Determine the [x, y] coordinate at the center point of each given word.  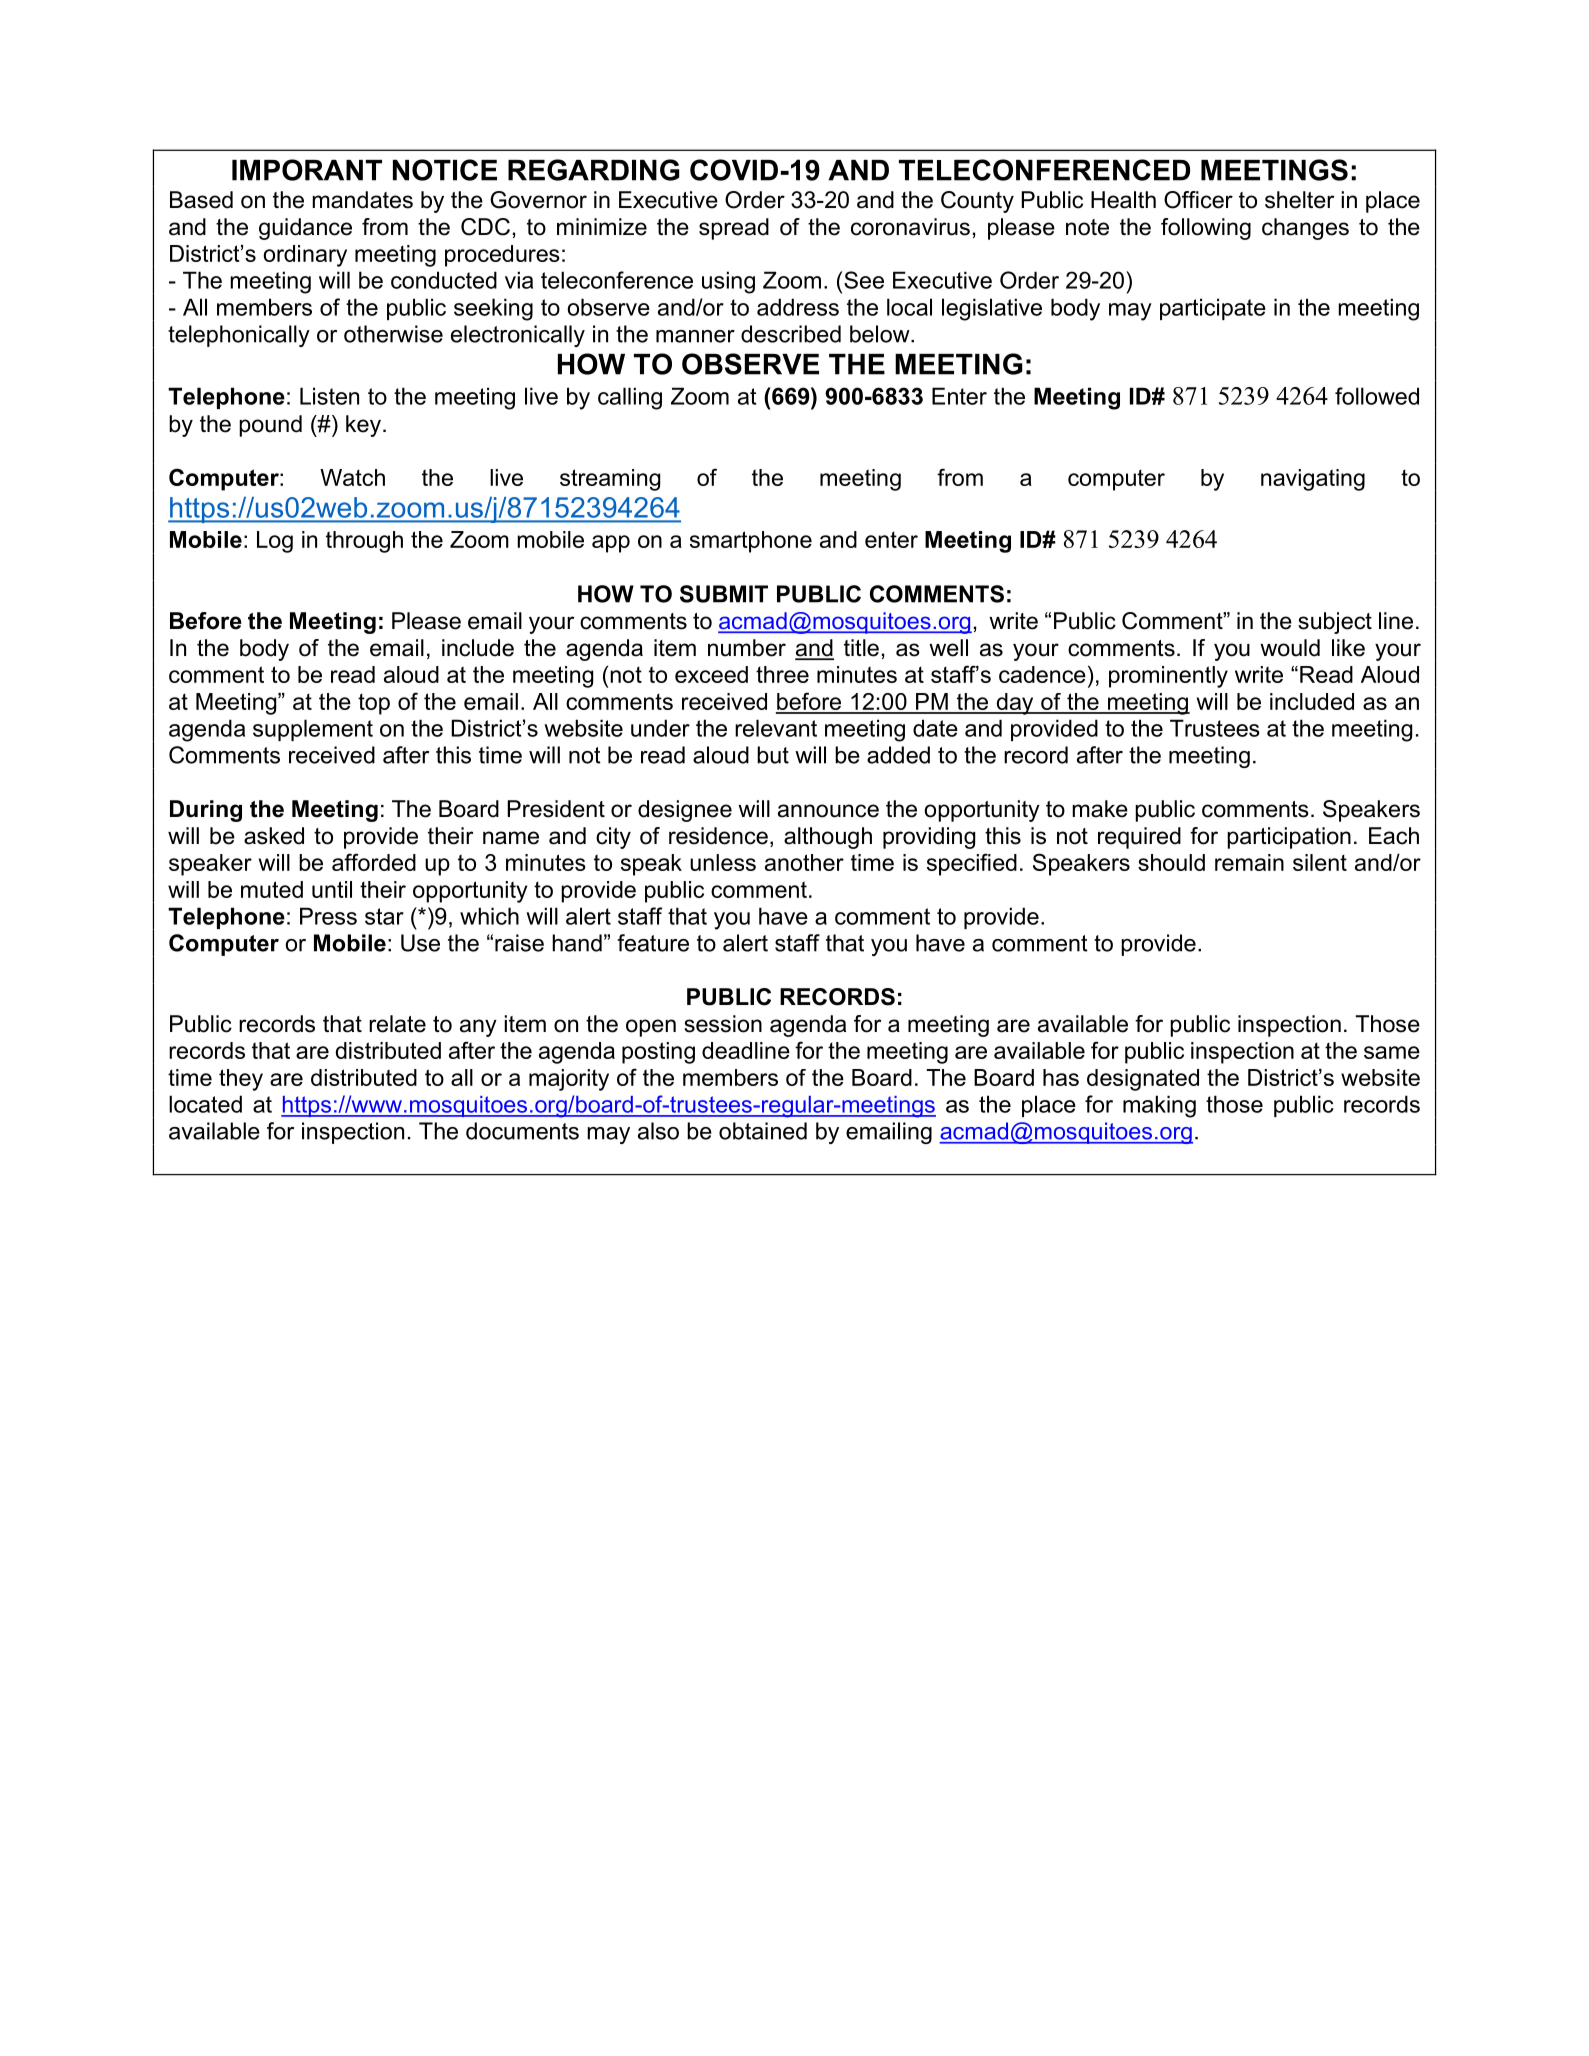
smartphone [751, 542]
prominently [1168, 677]
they [241, 1080]
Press [328, 916]
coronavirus [910, 227]
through [364, 542]
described [791, 334]
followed [1377, 396]
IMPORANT [307, 170]
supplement [313, 730]
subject [1335, 623]
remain [1249, 862]
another [804, 862]
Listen [329, 396]
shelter [1299, 200]
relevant [776, 728]
